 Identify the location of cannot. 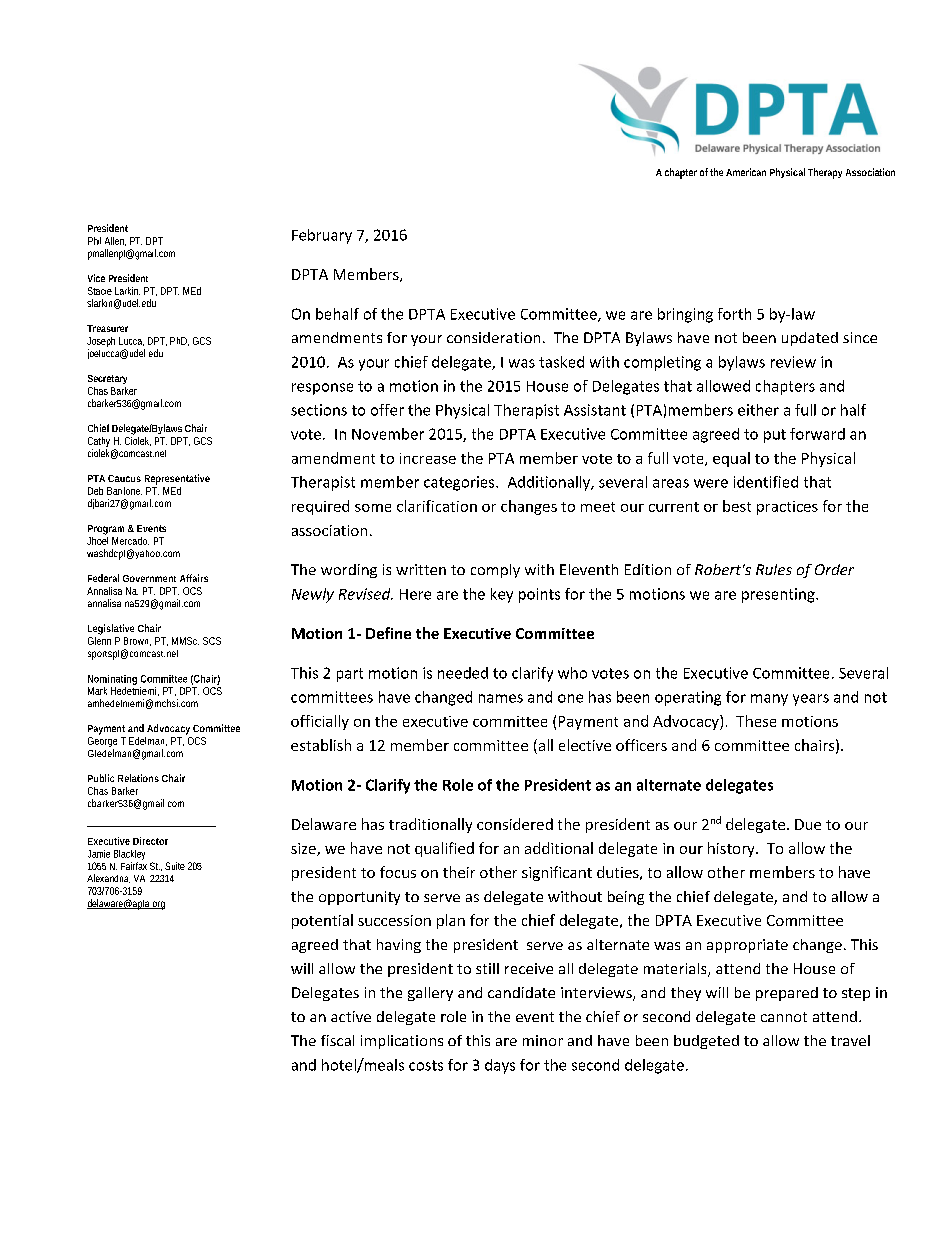
(784, 1017).
